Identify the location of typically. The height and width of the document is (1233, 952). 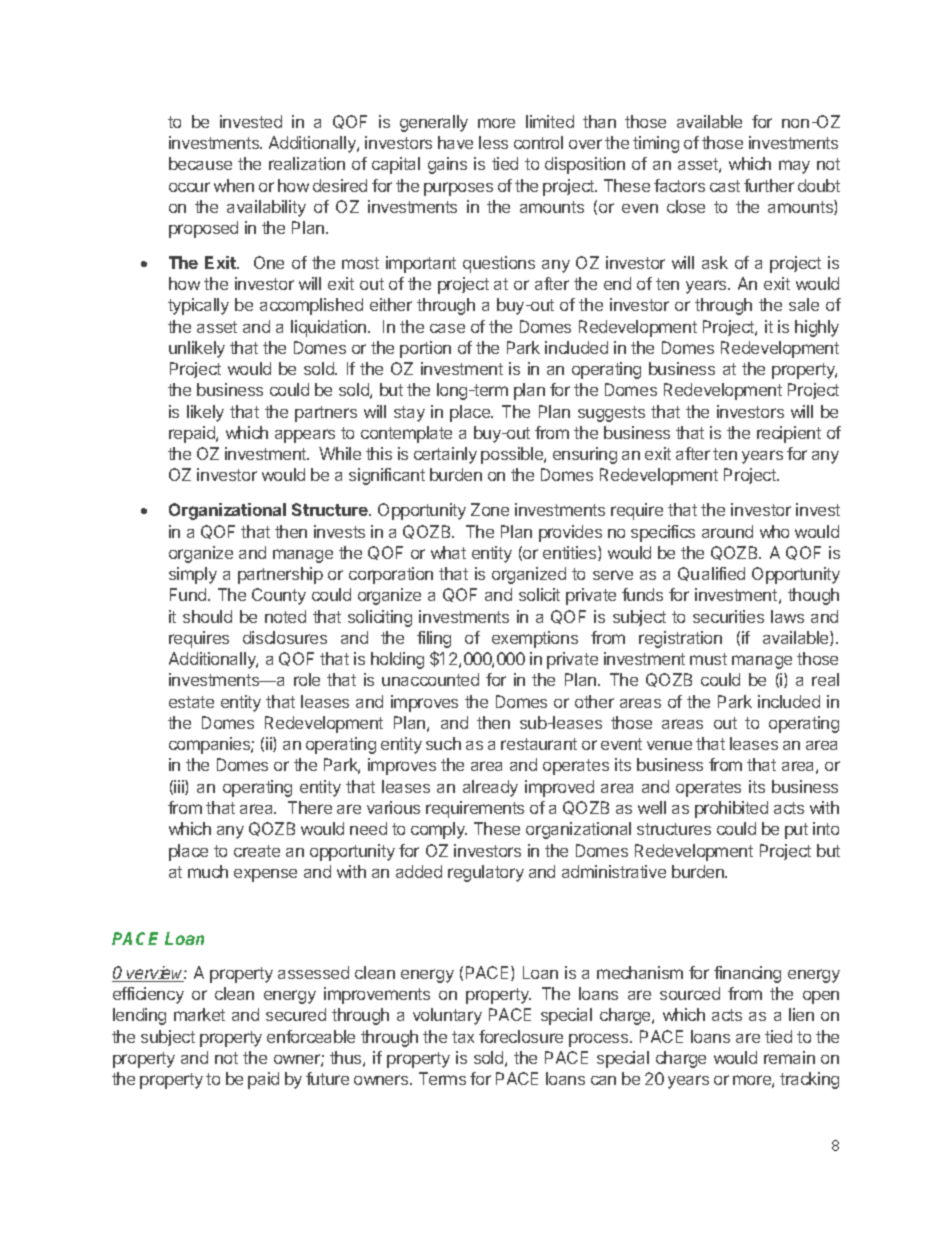
(198, 306).
